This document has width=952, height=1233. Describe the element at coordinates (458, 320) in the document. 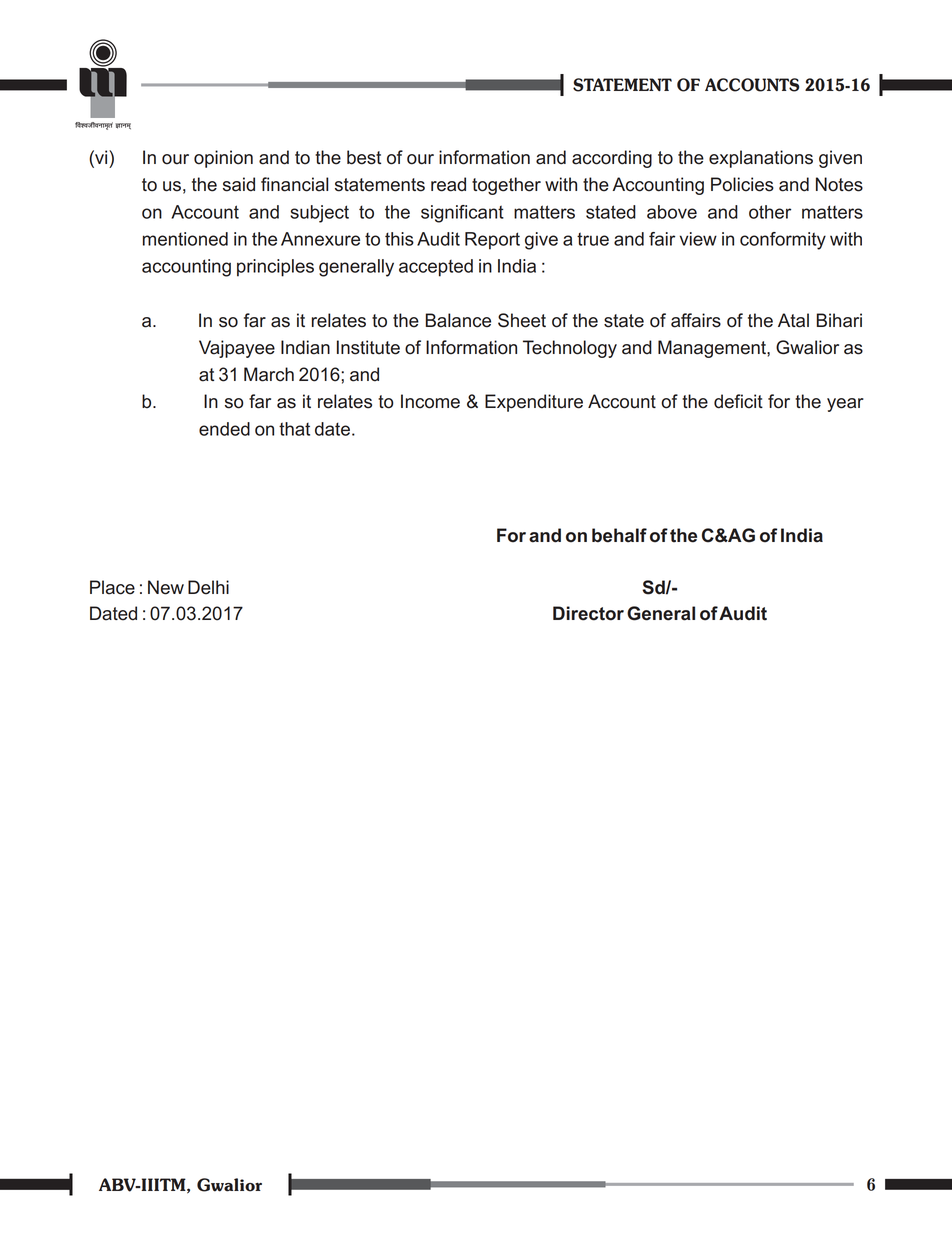

I see `Balance` at that location.
